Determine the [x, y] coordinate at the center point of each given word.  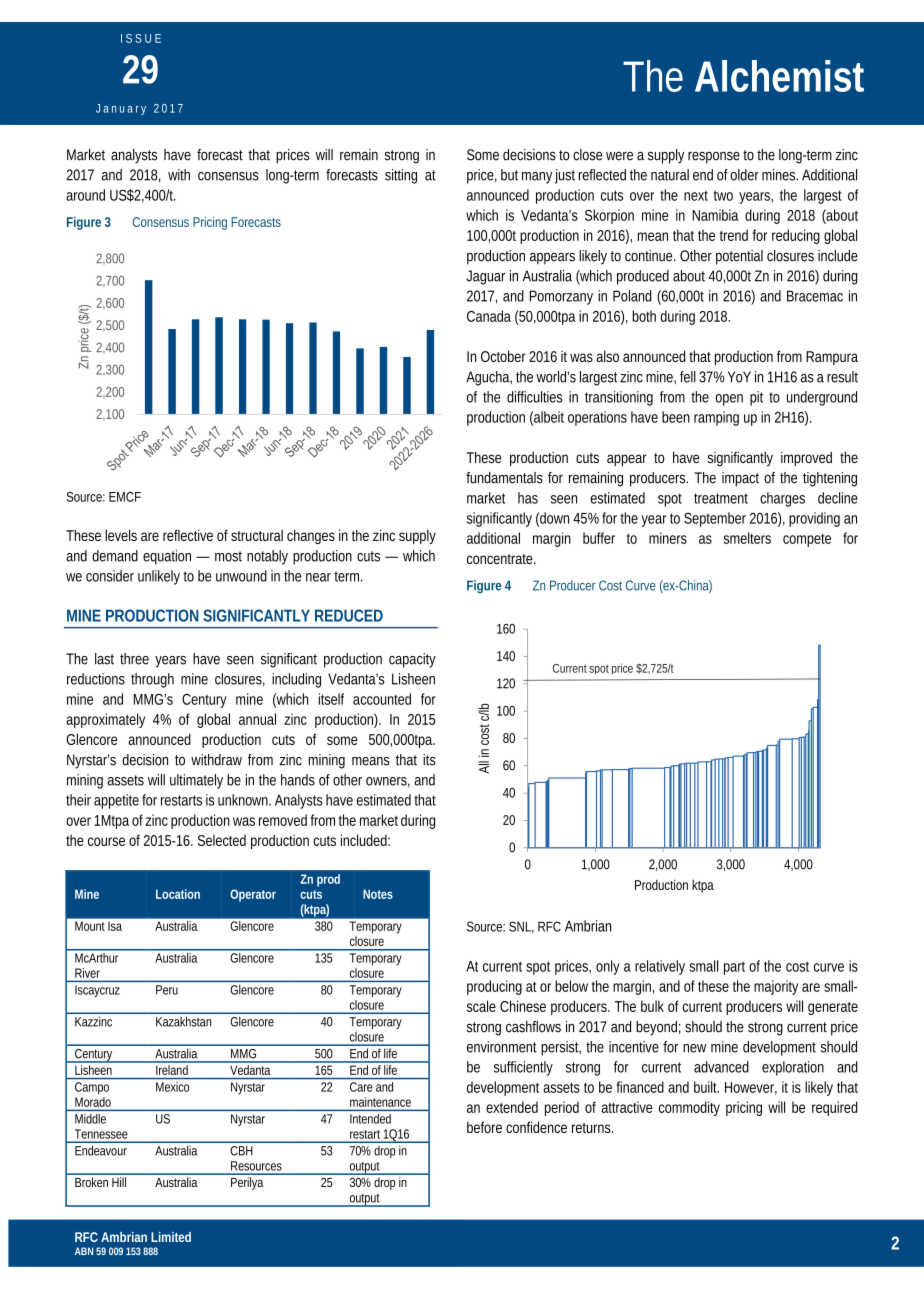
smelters [747, 538]
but [509, 175]
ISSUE [141, 38]
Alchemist [779, 76]
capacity [412, 660]
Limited [171, 1237]
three [134, 659]
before [484, 1127]
